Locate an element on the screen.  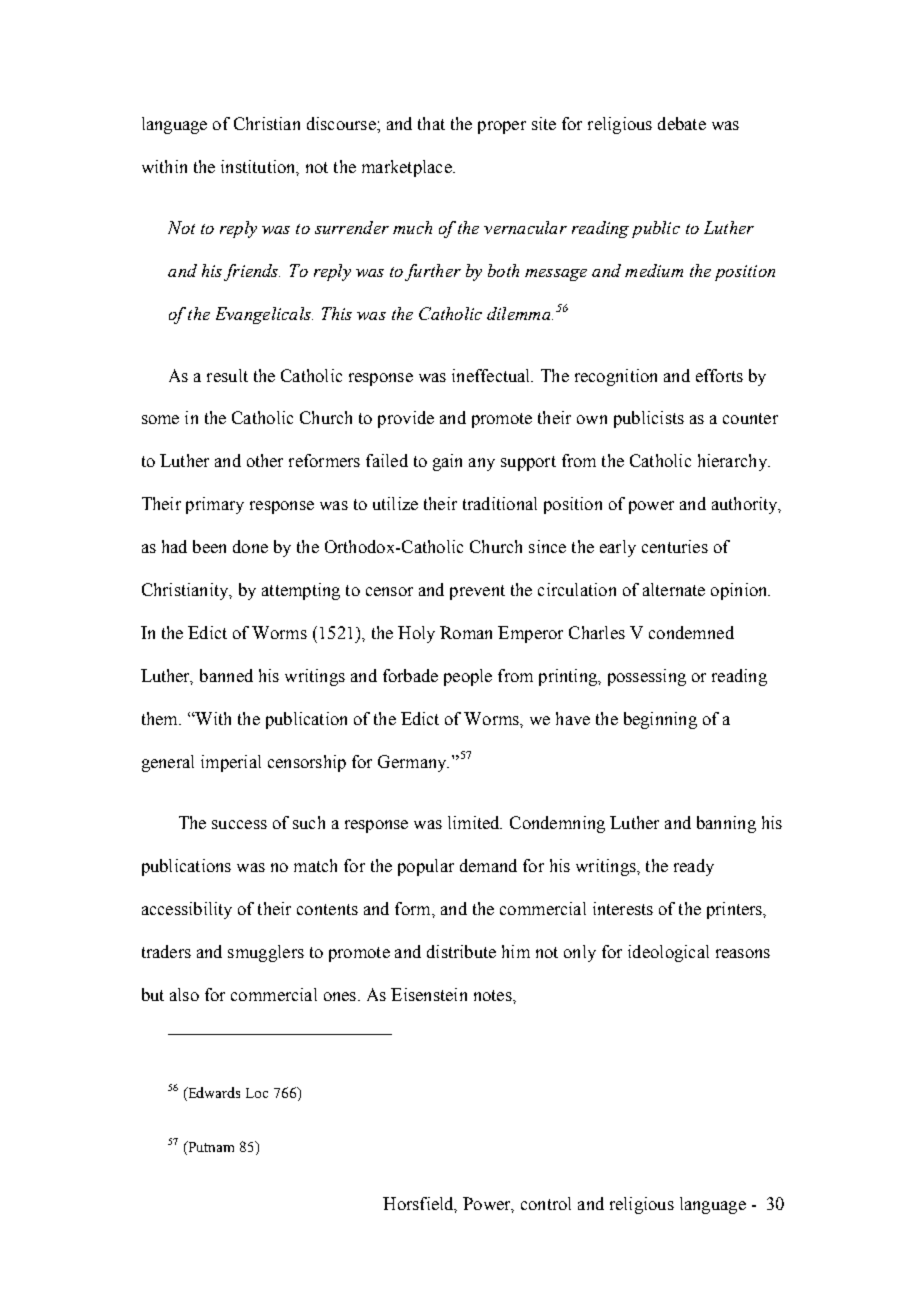
condemned is located at coordinates (691, 632).
